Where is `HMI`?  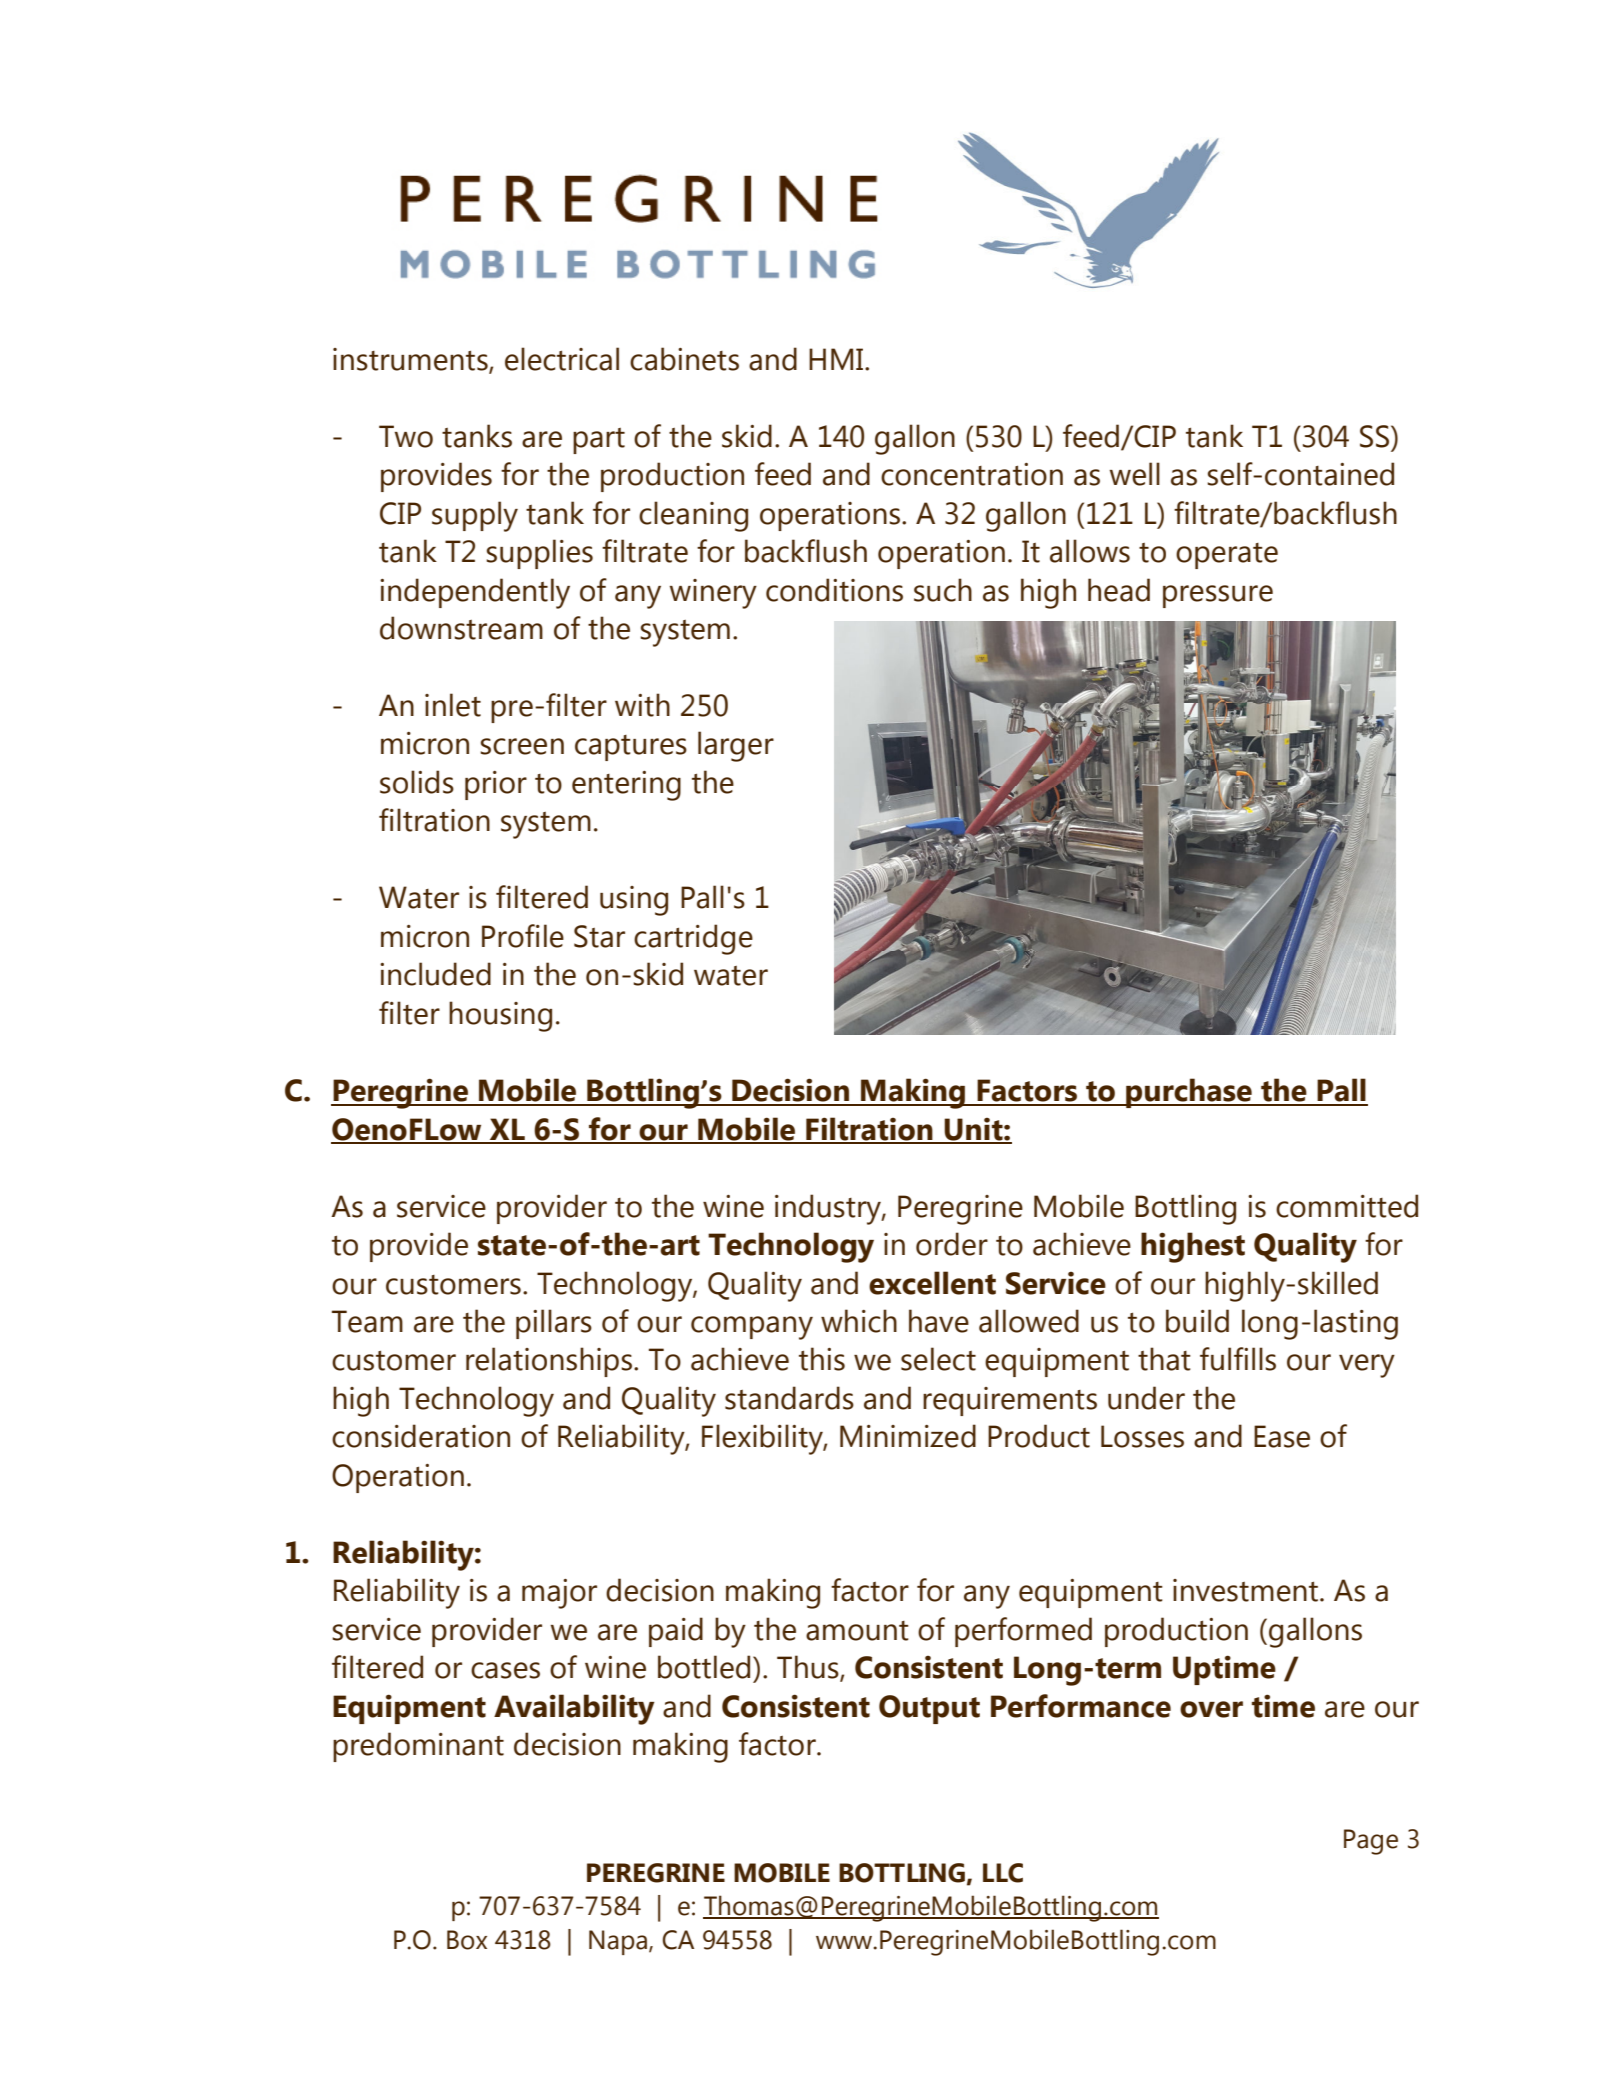
HMI is located at coordinates (837, 359).
